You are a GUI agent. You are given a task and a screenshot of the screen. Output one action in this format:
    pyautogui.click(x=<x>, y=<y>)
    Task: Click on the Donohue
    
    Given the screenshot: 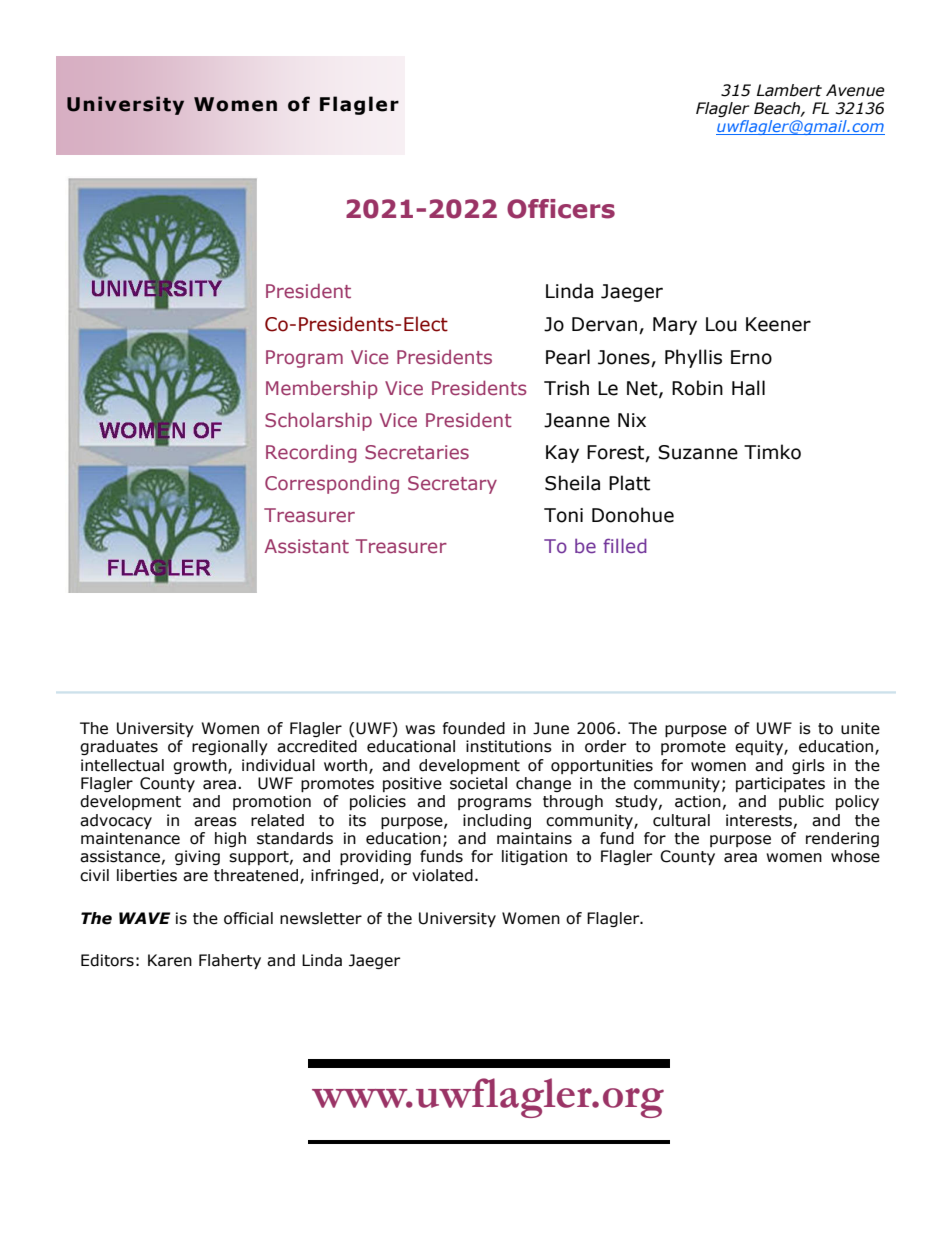 What is the action you would take?
    pyautogui.click(x=633, y=515)
